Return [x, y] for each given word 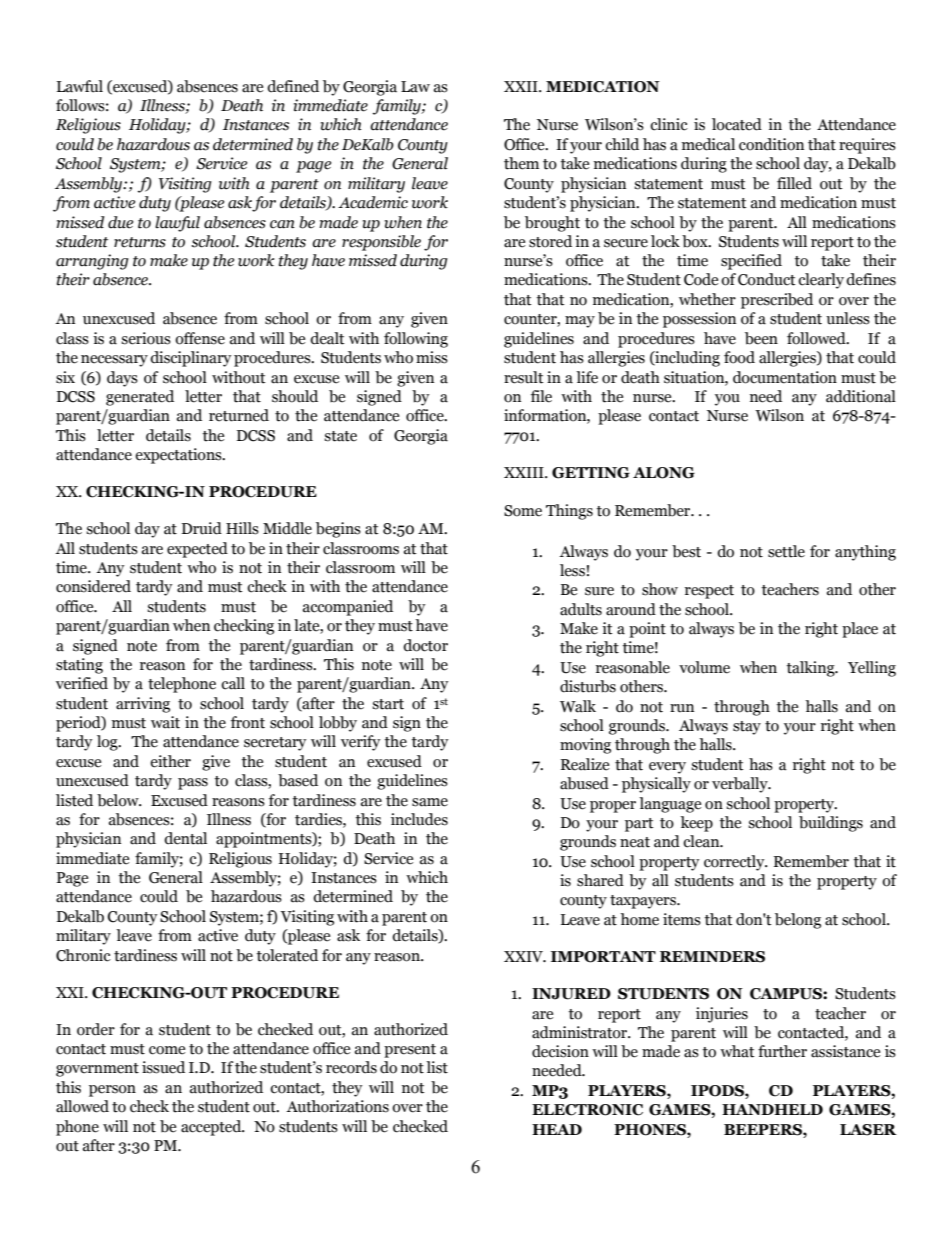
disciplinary [191, 359]
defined [293, 86]
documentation [785, 377]
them [521, 163]
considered [93, 586]
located [737, 124]
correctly [735, 863]
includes [419, 819]
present [410, 1051]
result [524, 377]
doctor [425, 645]
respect [709, 592]
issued [163, 1067]
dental [185, 838]
